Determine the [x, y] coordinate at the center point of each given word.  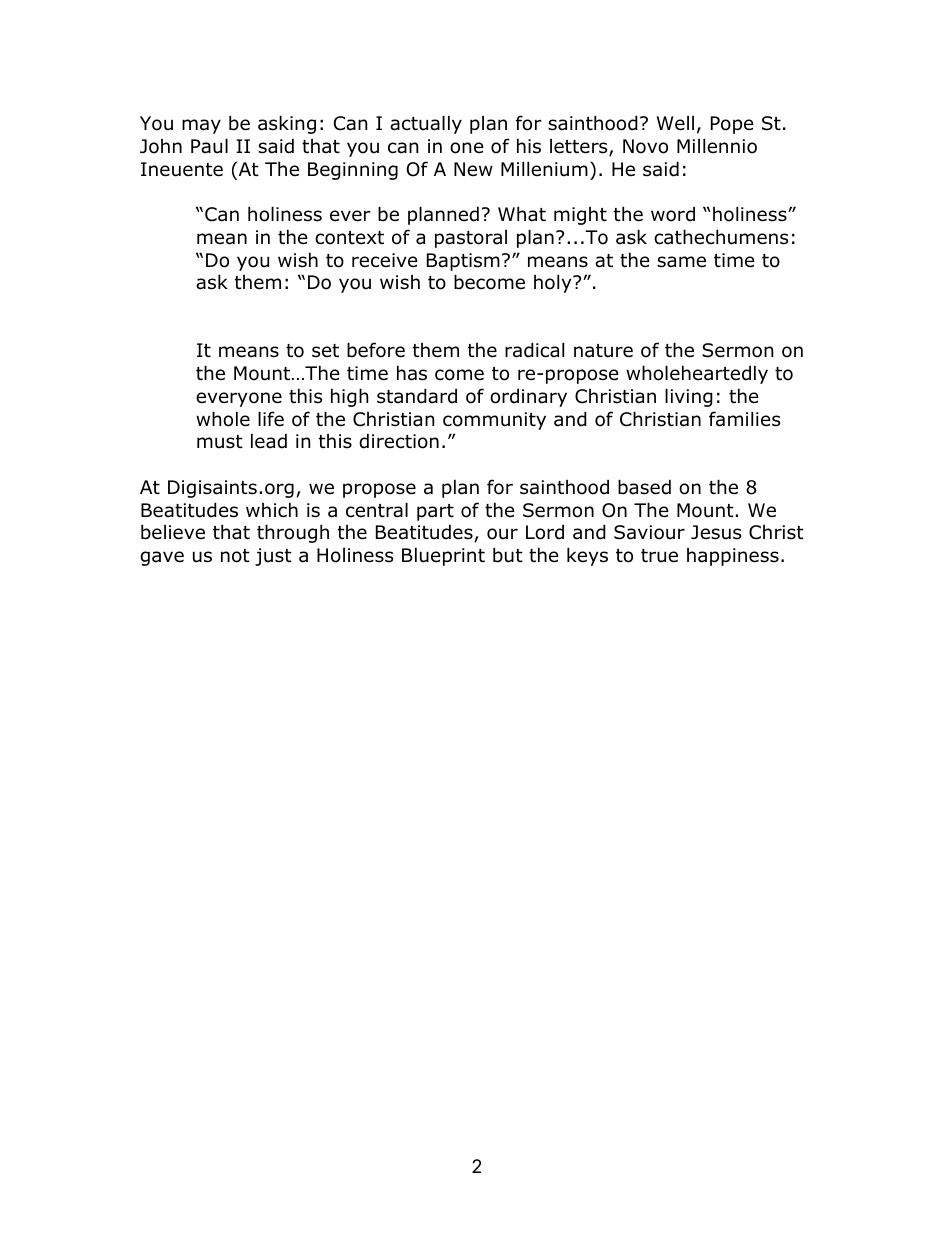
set [325, 351]
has [412, 373]
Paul [209, 146]
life [271, 419]
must [220, 442]
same [681, 262]
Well [675, 123]
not [235, 556]
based [644, 487]
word [673, 214]
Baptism [463, 262]
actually [426, 124]
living [689, 397]
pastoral [471, 239]
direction [399, 441]
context [349, 238]
